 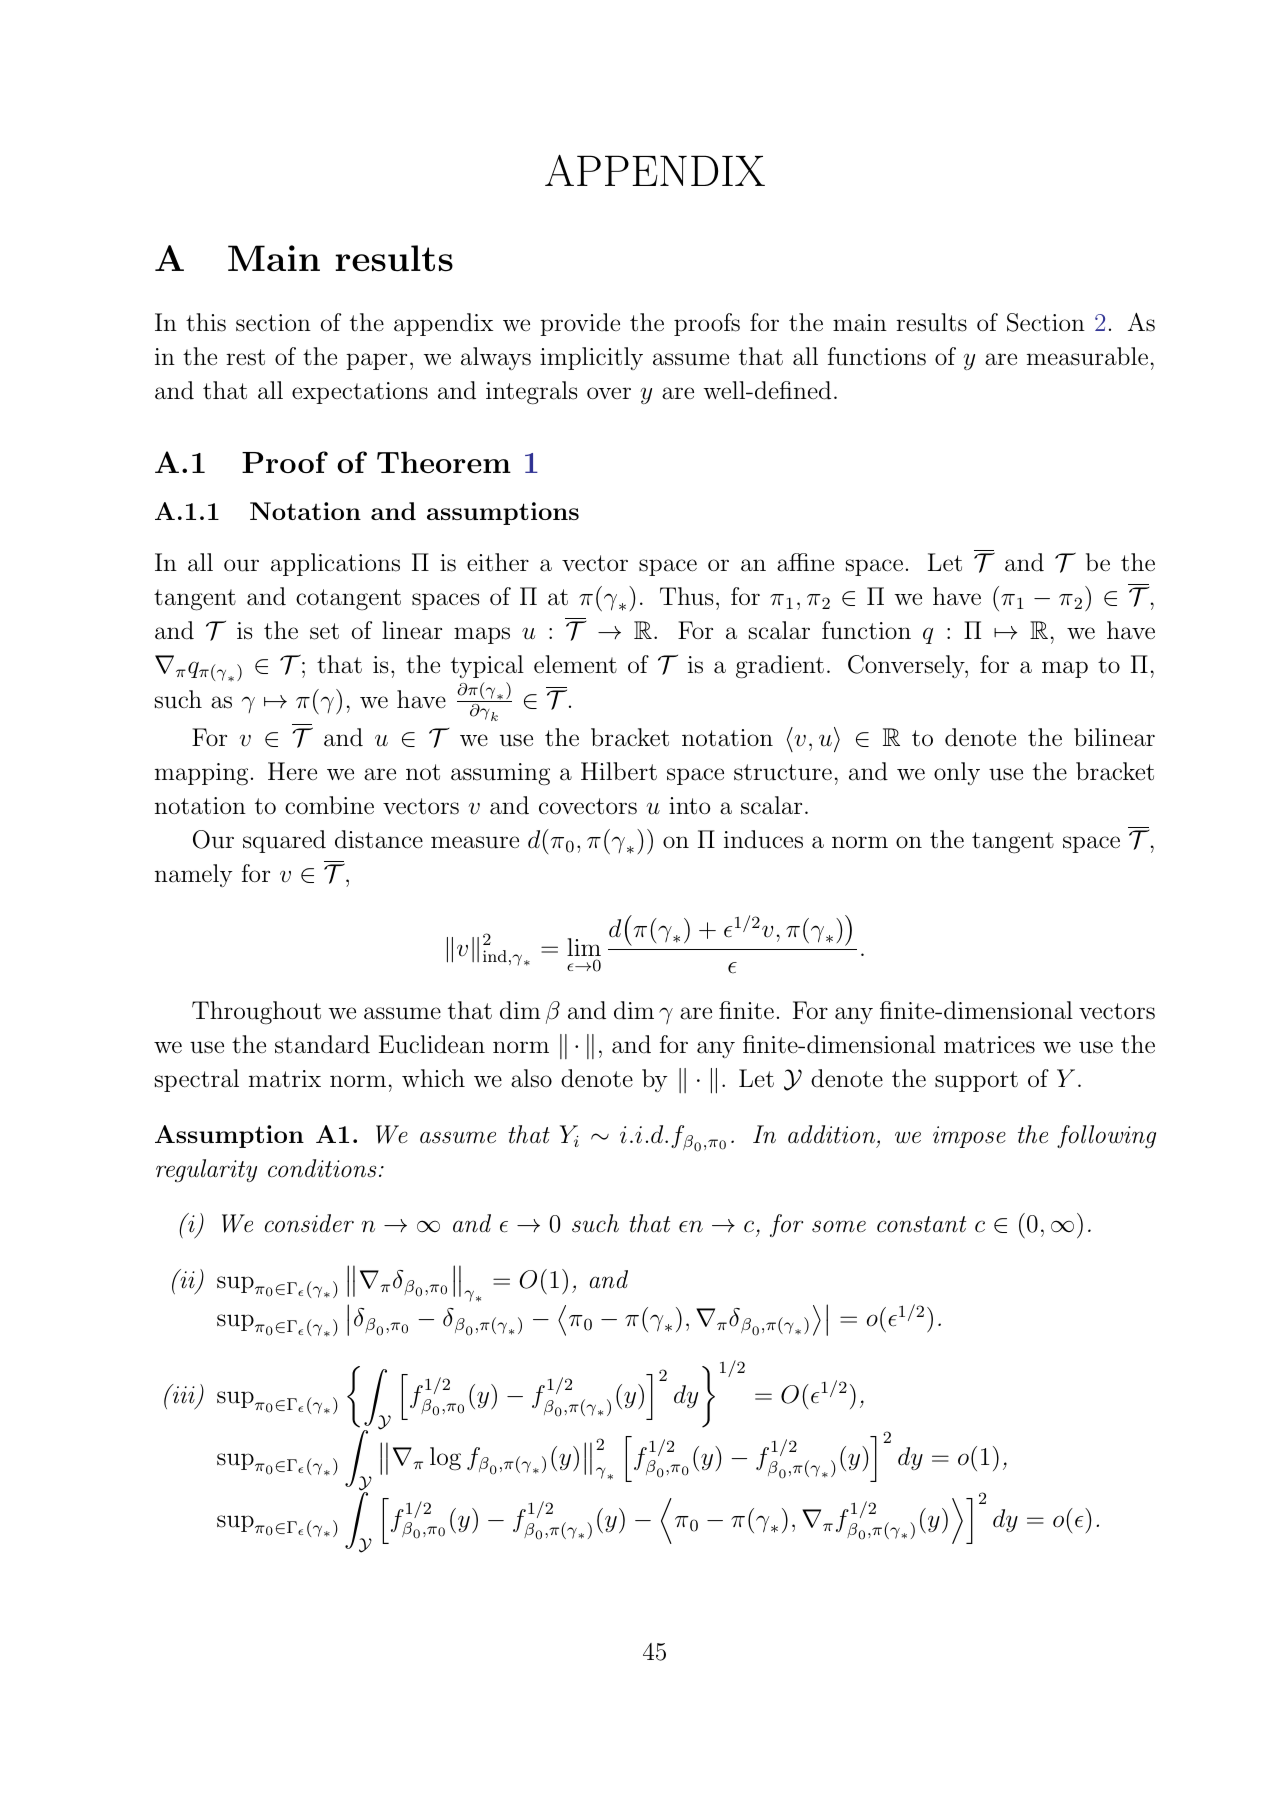 What do you see at coordinates (292, 771) in the screenshot?
I see `Here` at bounding box center [292, 771].
